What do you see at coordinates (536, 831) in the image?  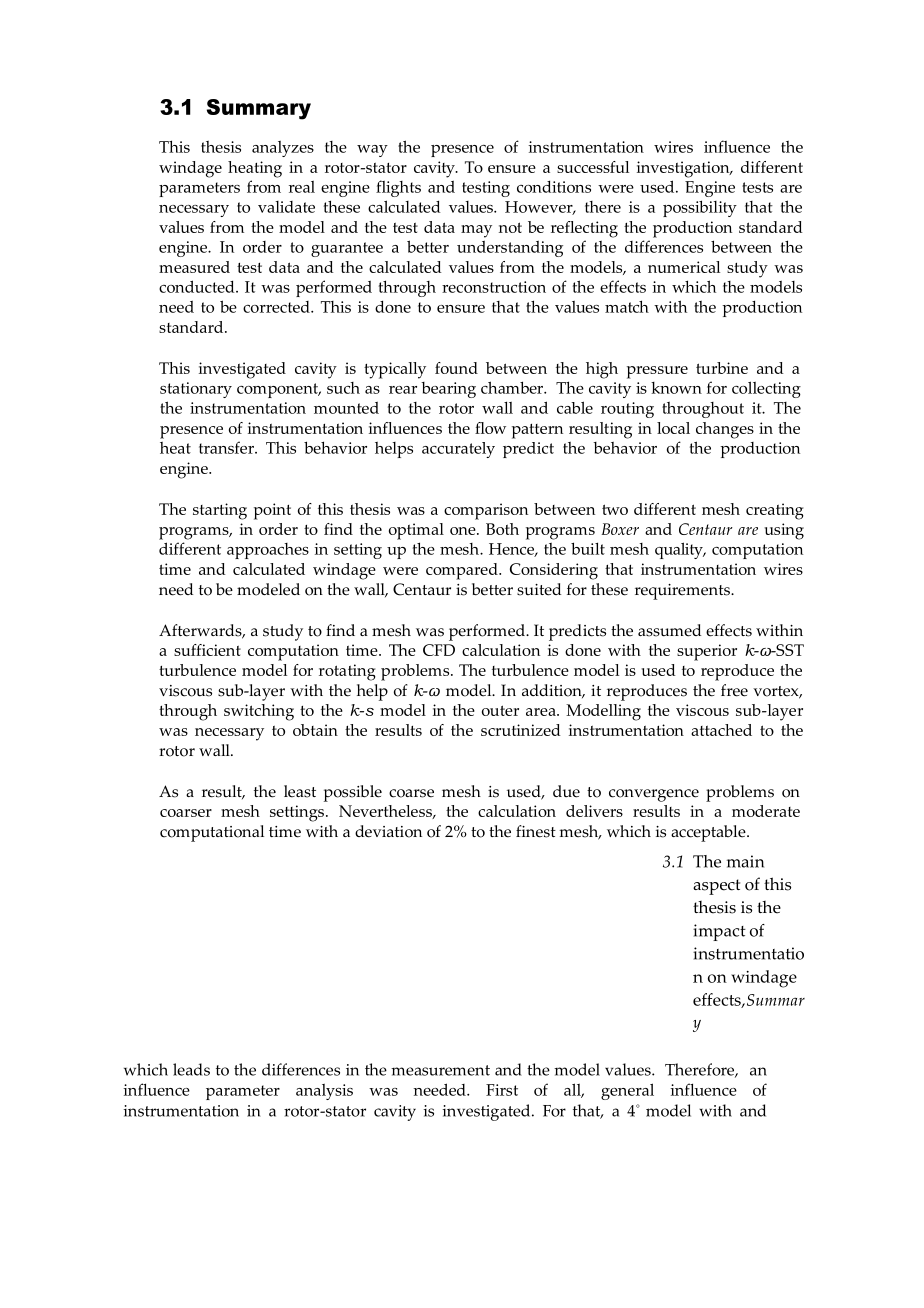 I see `finest` at bounding box center [536, 831].
